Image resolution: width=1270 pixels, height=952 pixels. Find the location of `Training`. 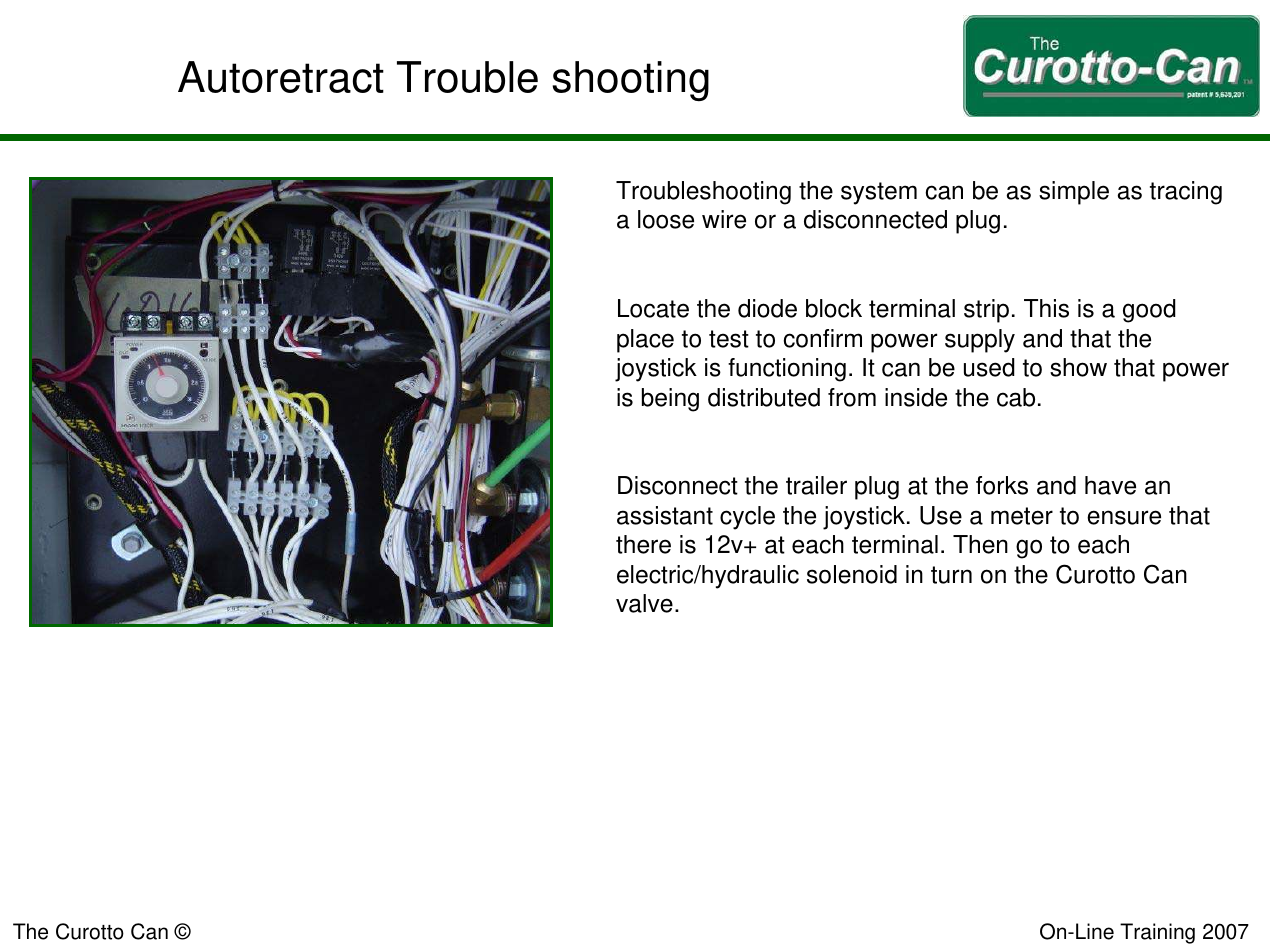

Training is located at coordinates (1157, 933).
